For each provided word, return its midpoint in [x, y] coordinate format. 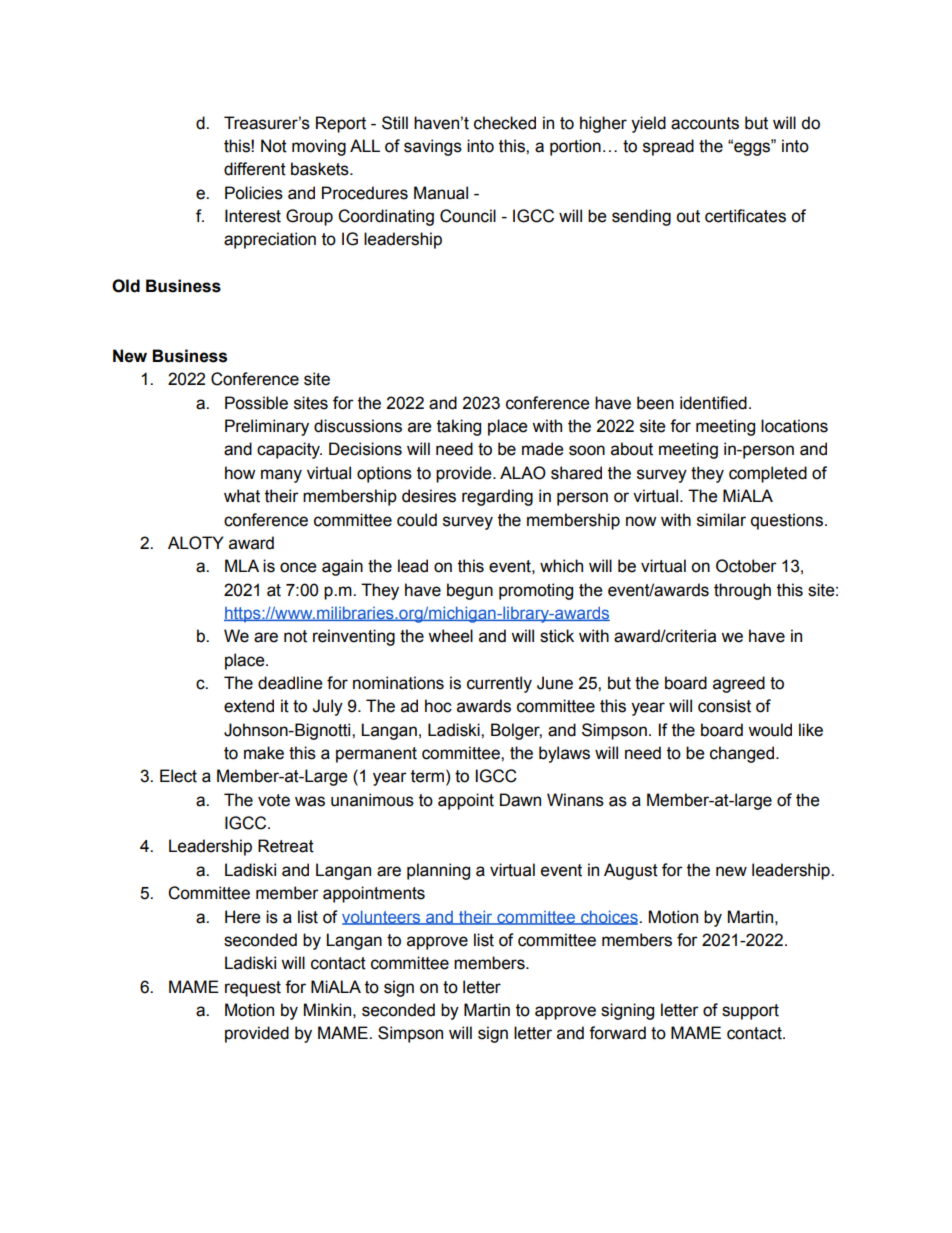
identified [713, 403]
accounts [705, 123]
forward [617, 1033]
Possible [256, 403]
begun [470, 591]
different [255, 169]
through [742, 591]
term [427, 776]
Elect [178, 776]
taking [459, 427]
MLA [242, 565]
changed [743, 754]
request [253, 989]
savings [433, 147]
